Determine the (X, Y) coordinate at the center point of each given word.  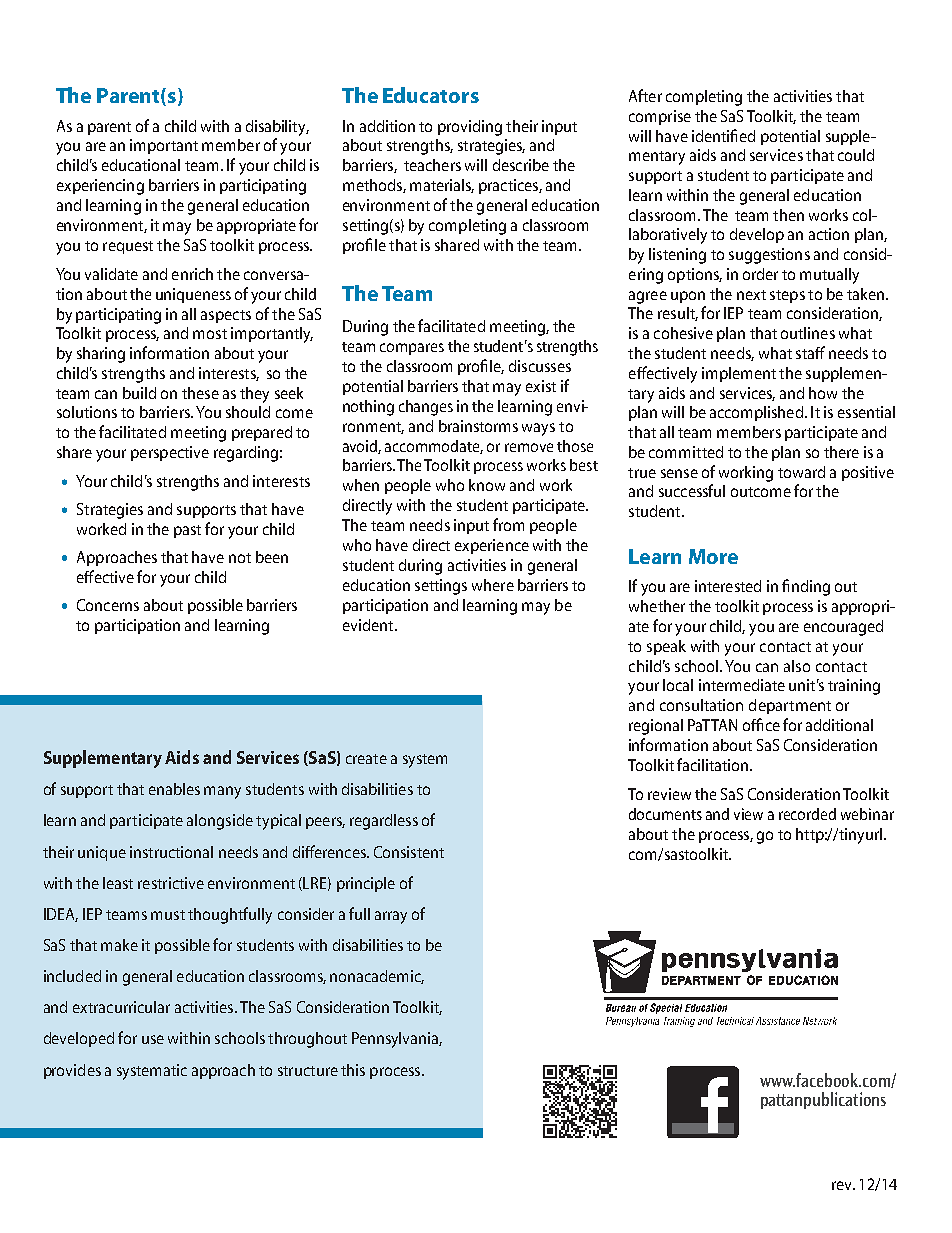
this (353, 1070)
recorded (807, 814)
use (153, 1039)
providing (470, 128)
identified (723, 135)
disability (277, 128)
